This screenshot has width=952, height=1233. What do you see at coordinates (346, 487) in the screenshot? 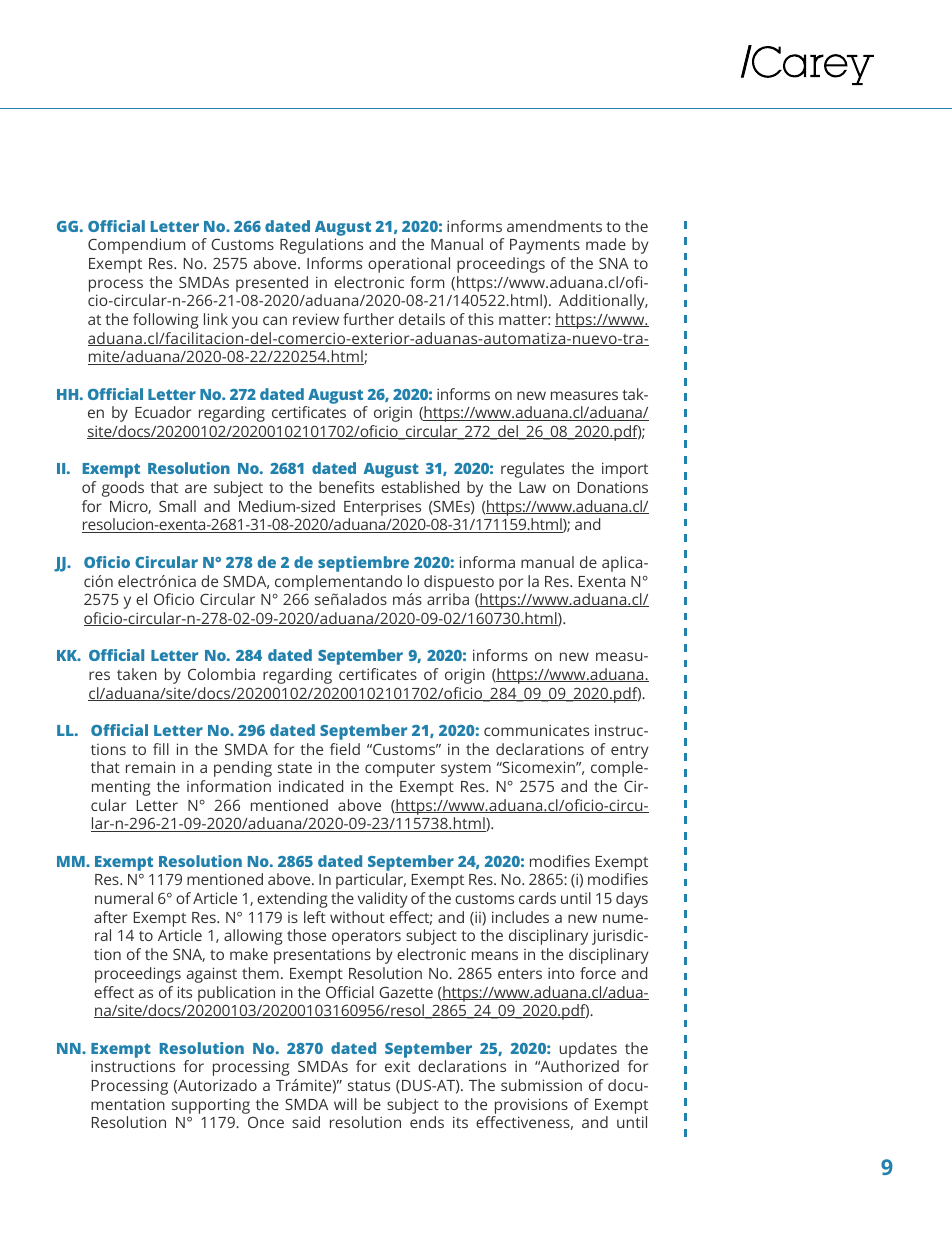
I see `benefits` at bounding box center [346, 487].
